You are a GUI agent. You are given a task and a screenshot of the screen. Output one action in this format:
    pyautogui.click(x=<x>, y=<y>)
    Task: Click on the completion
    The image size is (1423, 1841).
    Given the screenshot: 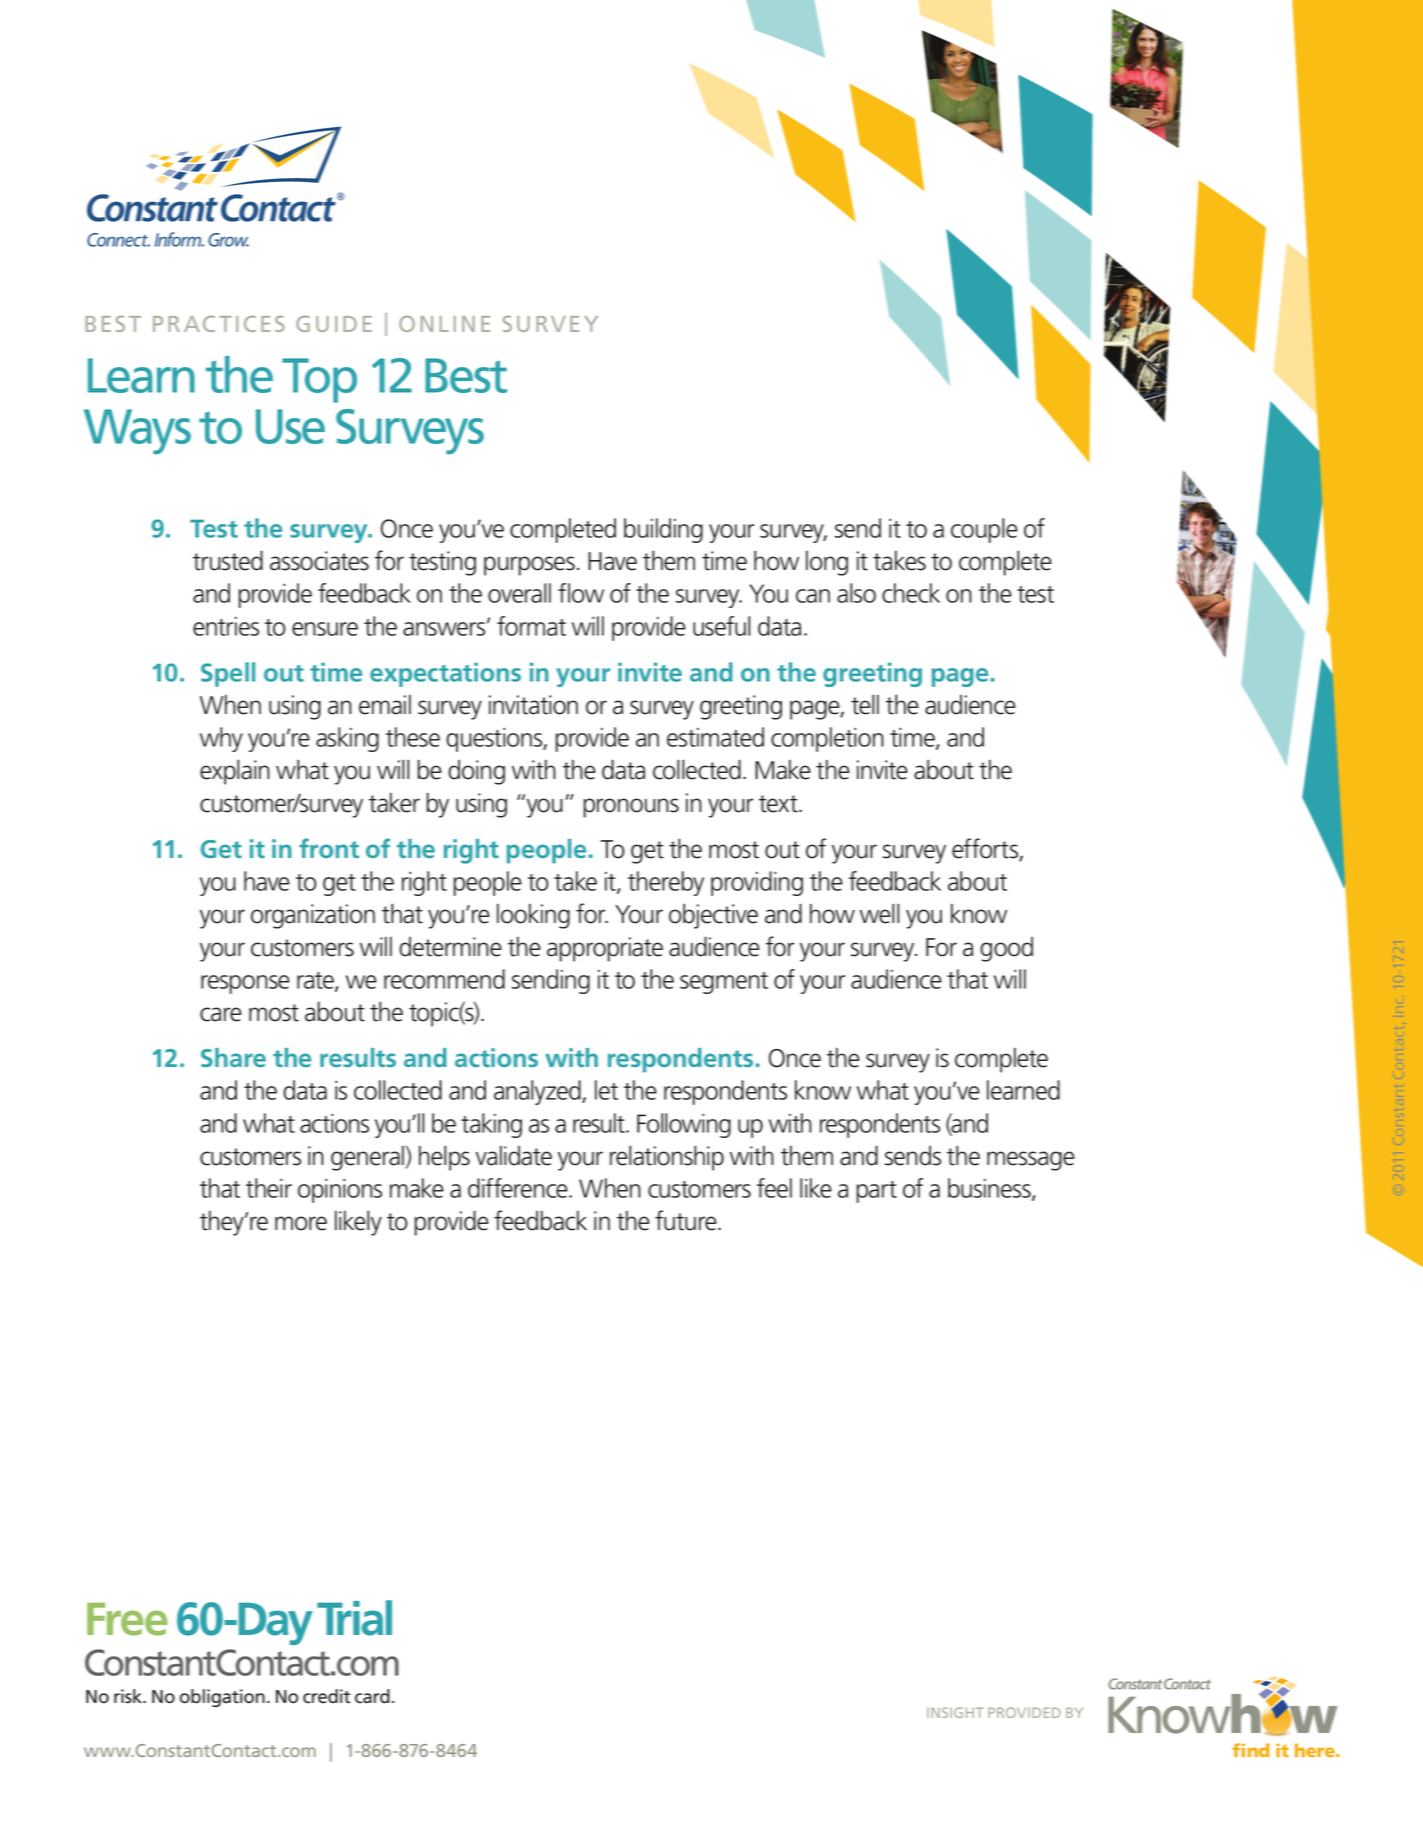 What is the action you would take?
    pyautogui.click(x=827, y=739)
